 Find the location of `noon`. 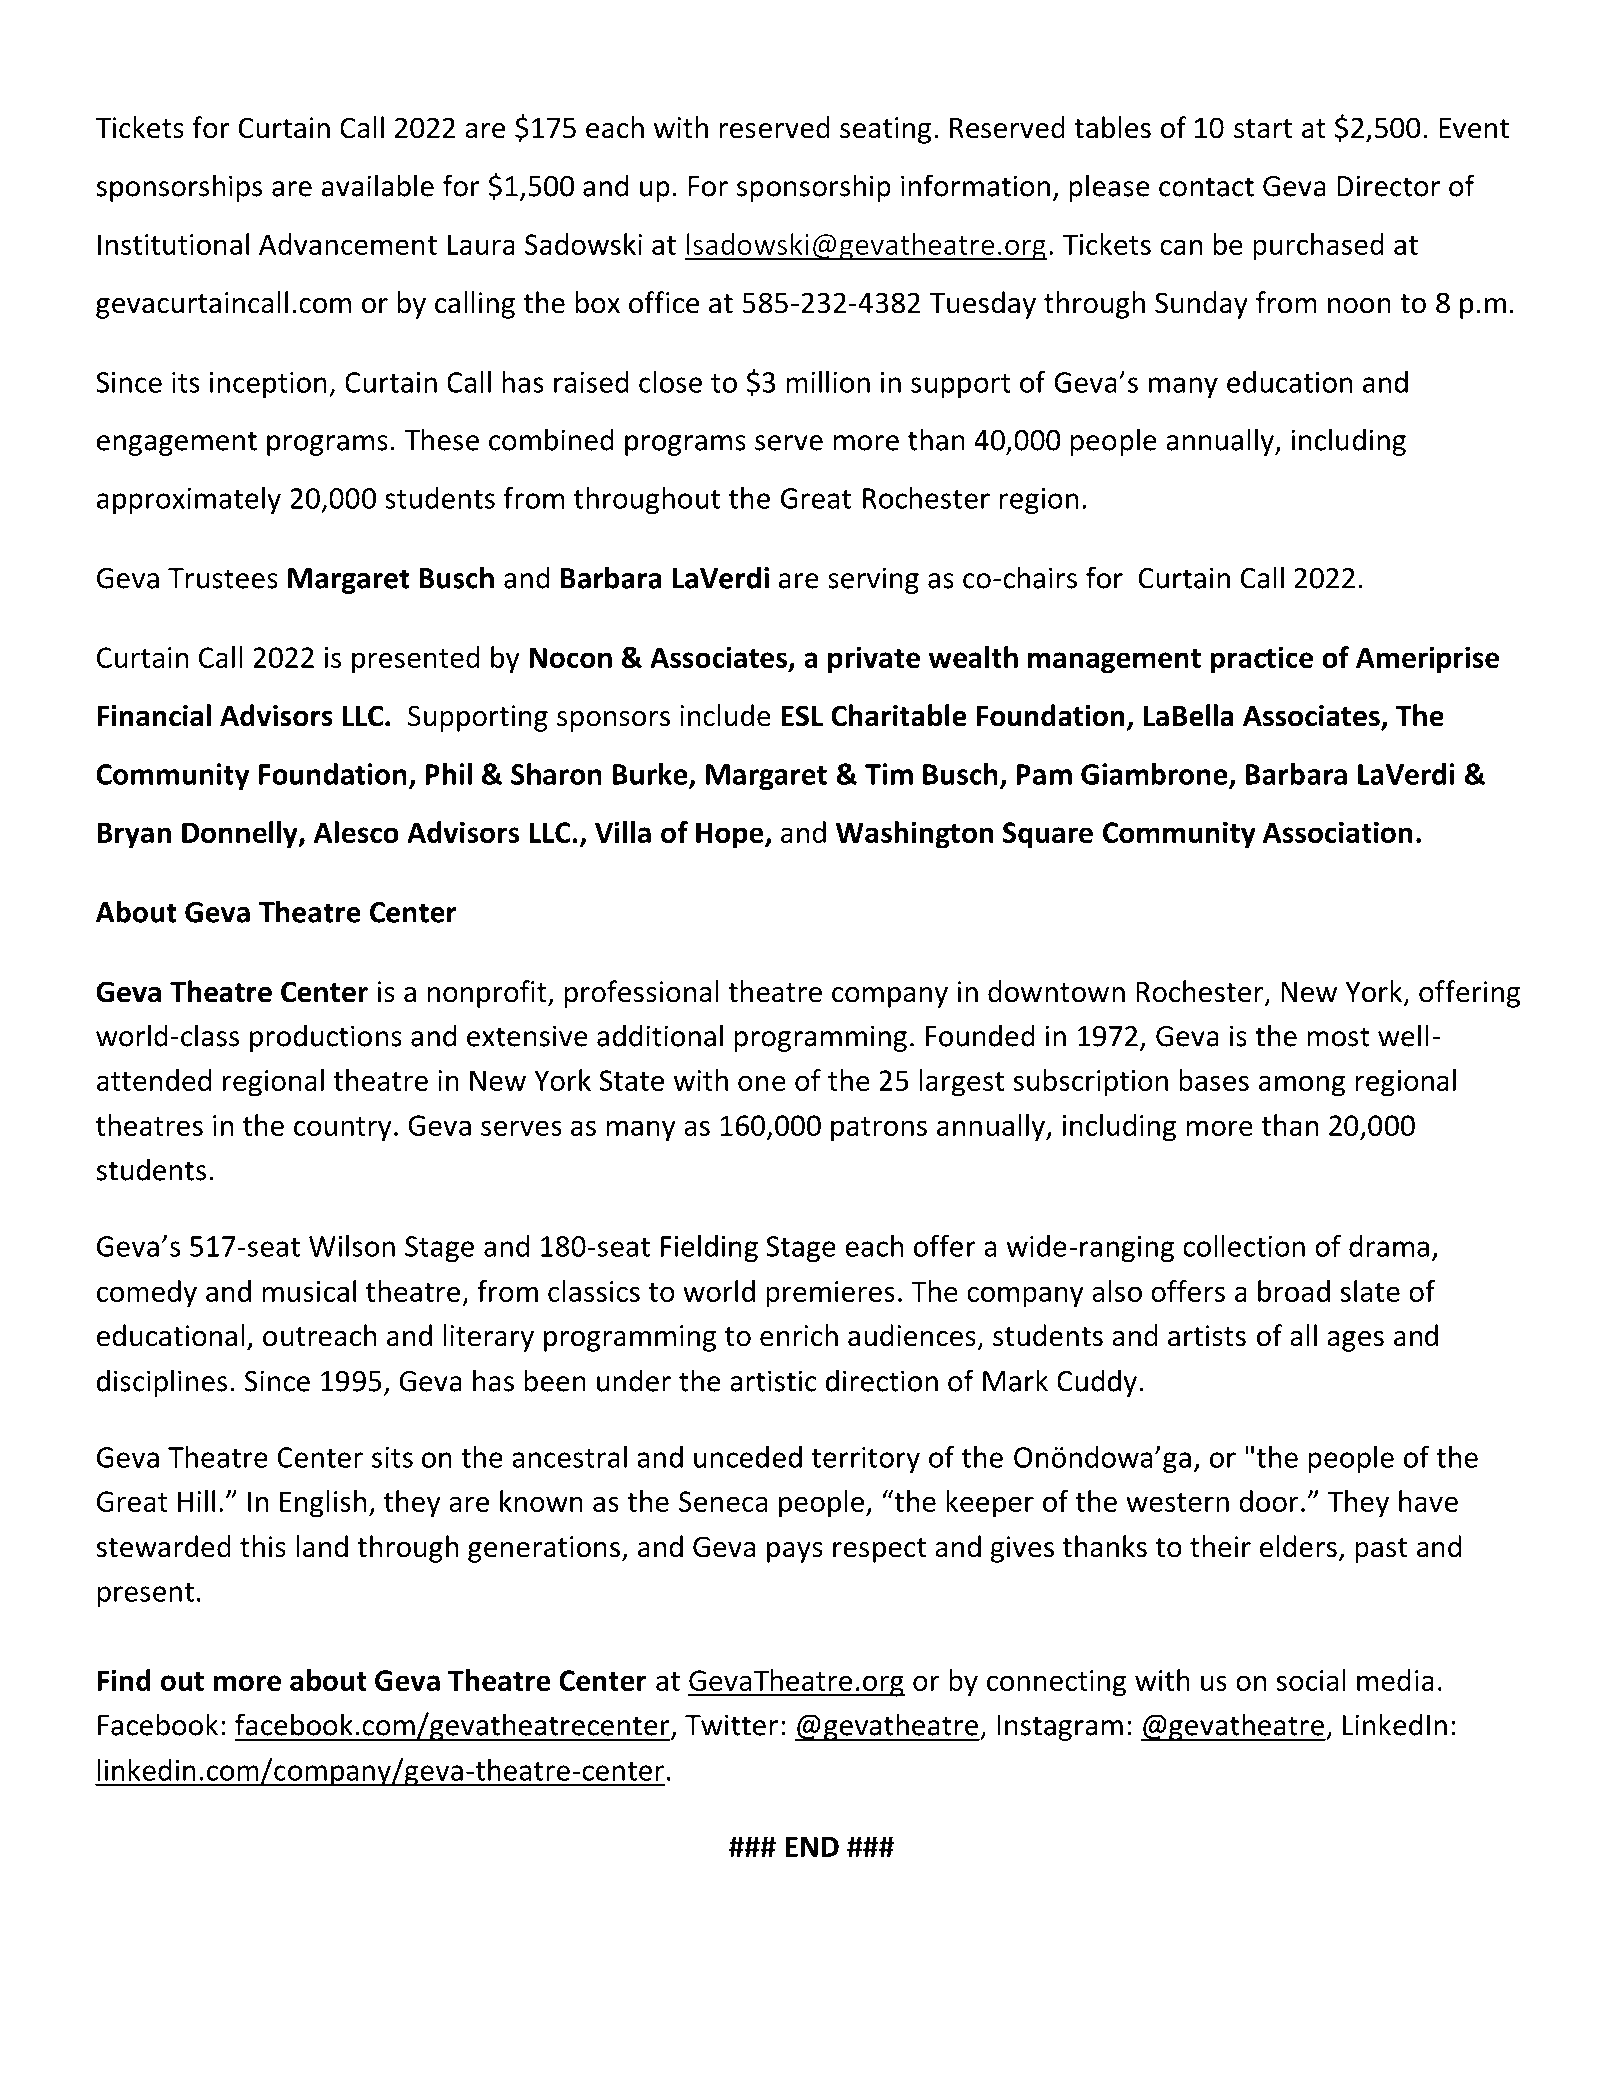

noon is located at coordinates (1359, 306).
